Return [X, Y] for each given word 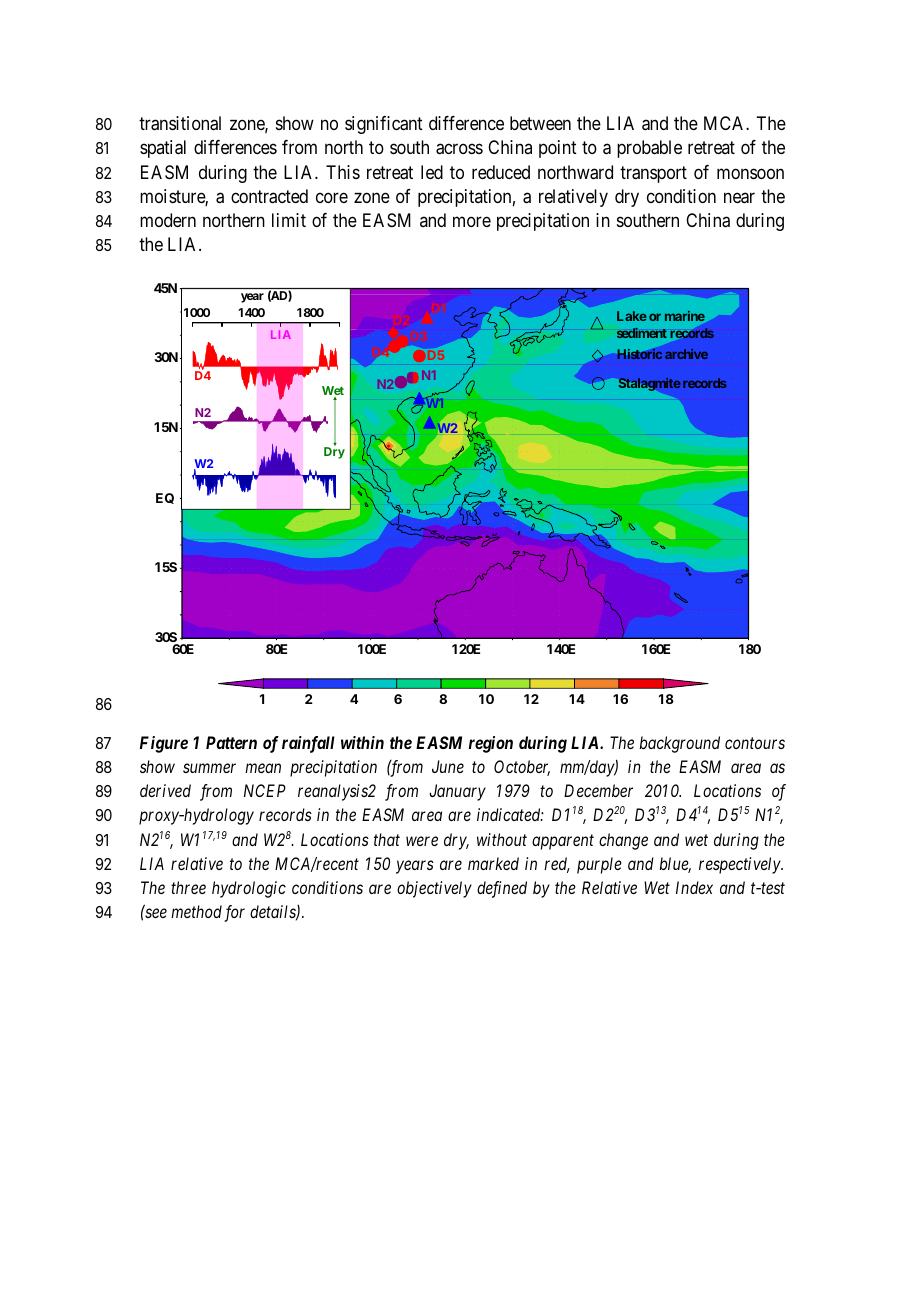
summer [209, 768]
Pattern [231, 742]
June [448, 766]
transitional [180, 123]
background [679, 744]
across [459, 149]
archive [686, 354]
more [472, 222]
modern [168, 220]
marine [685, 316]
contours [755, 743]
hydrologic [249, 889]
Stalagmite [649, 384]
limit [289, 220]
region [491, 744]
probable [649, 149]
